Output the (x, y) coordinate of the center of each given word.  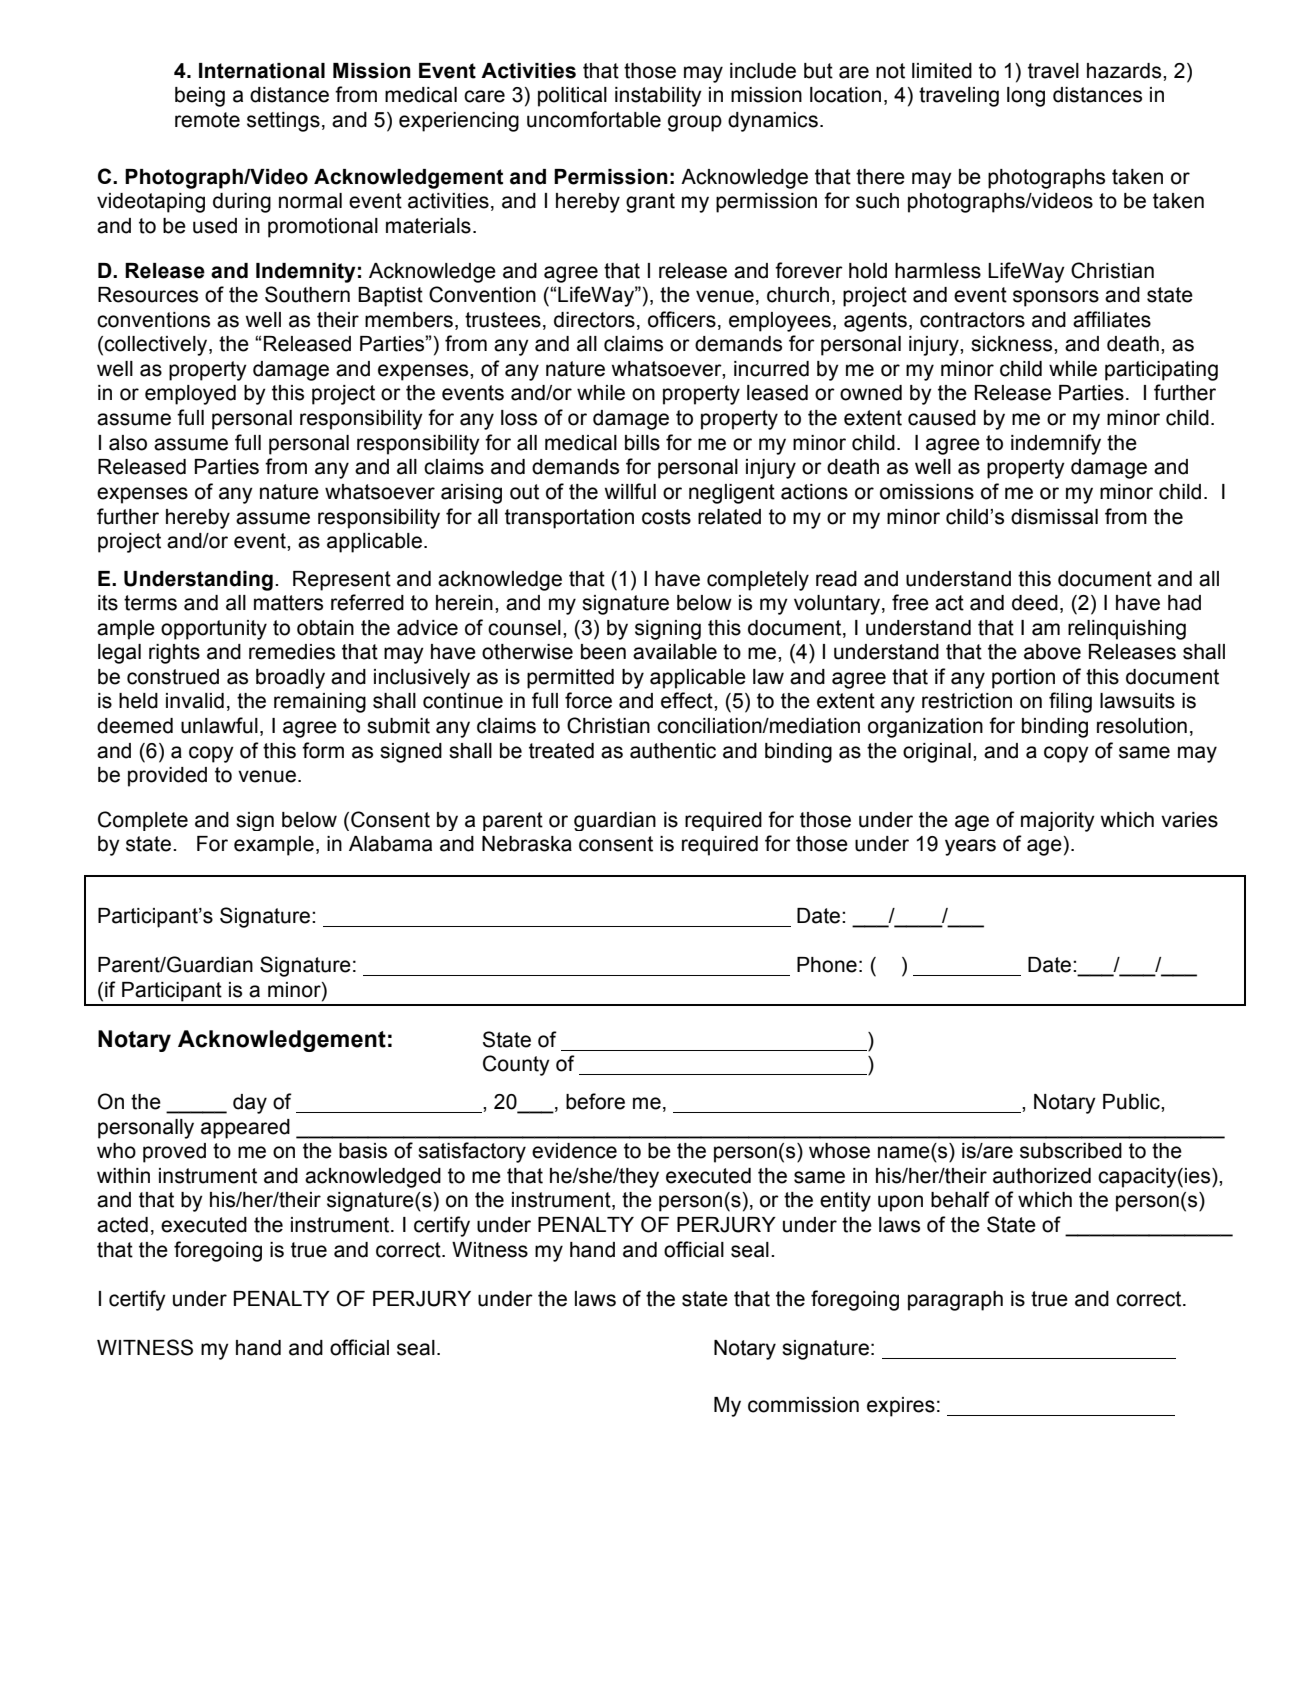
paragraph (955, 1301)
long (1026, 97)
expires (901, 1407)
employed (190, 395)
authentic (673, 751)
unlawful (219, 725)
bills (642, 443)
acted (122, 1225)
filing (1070, 702)
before (595, 1101)
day (250, 1104)
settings (283, 122)
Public (1132, 1102)
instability (658, 97)
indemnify (1056, 444)
